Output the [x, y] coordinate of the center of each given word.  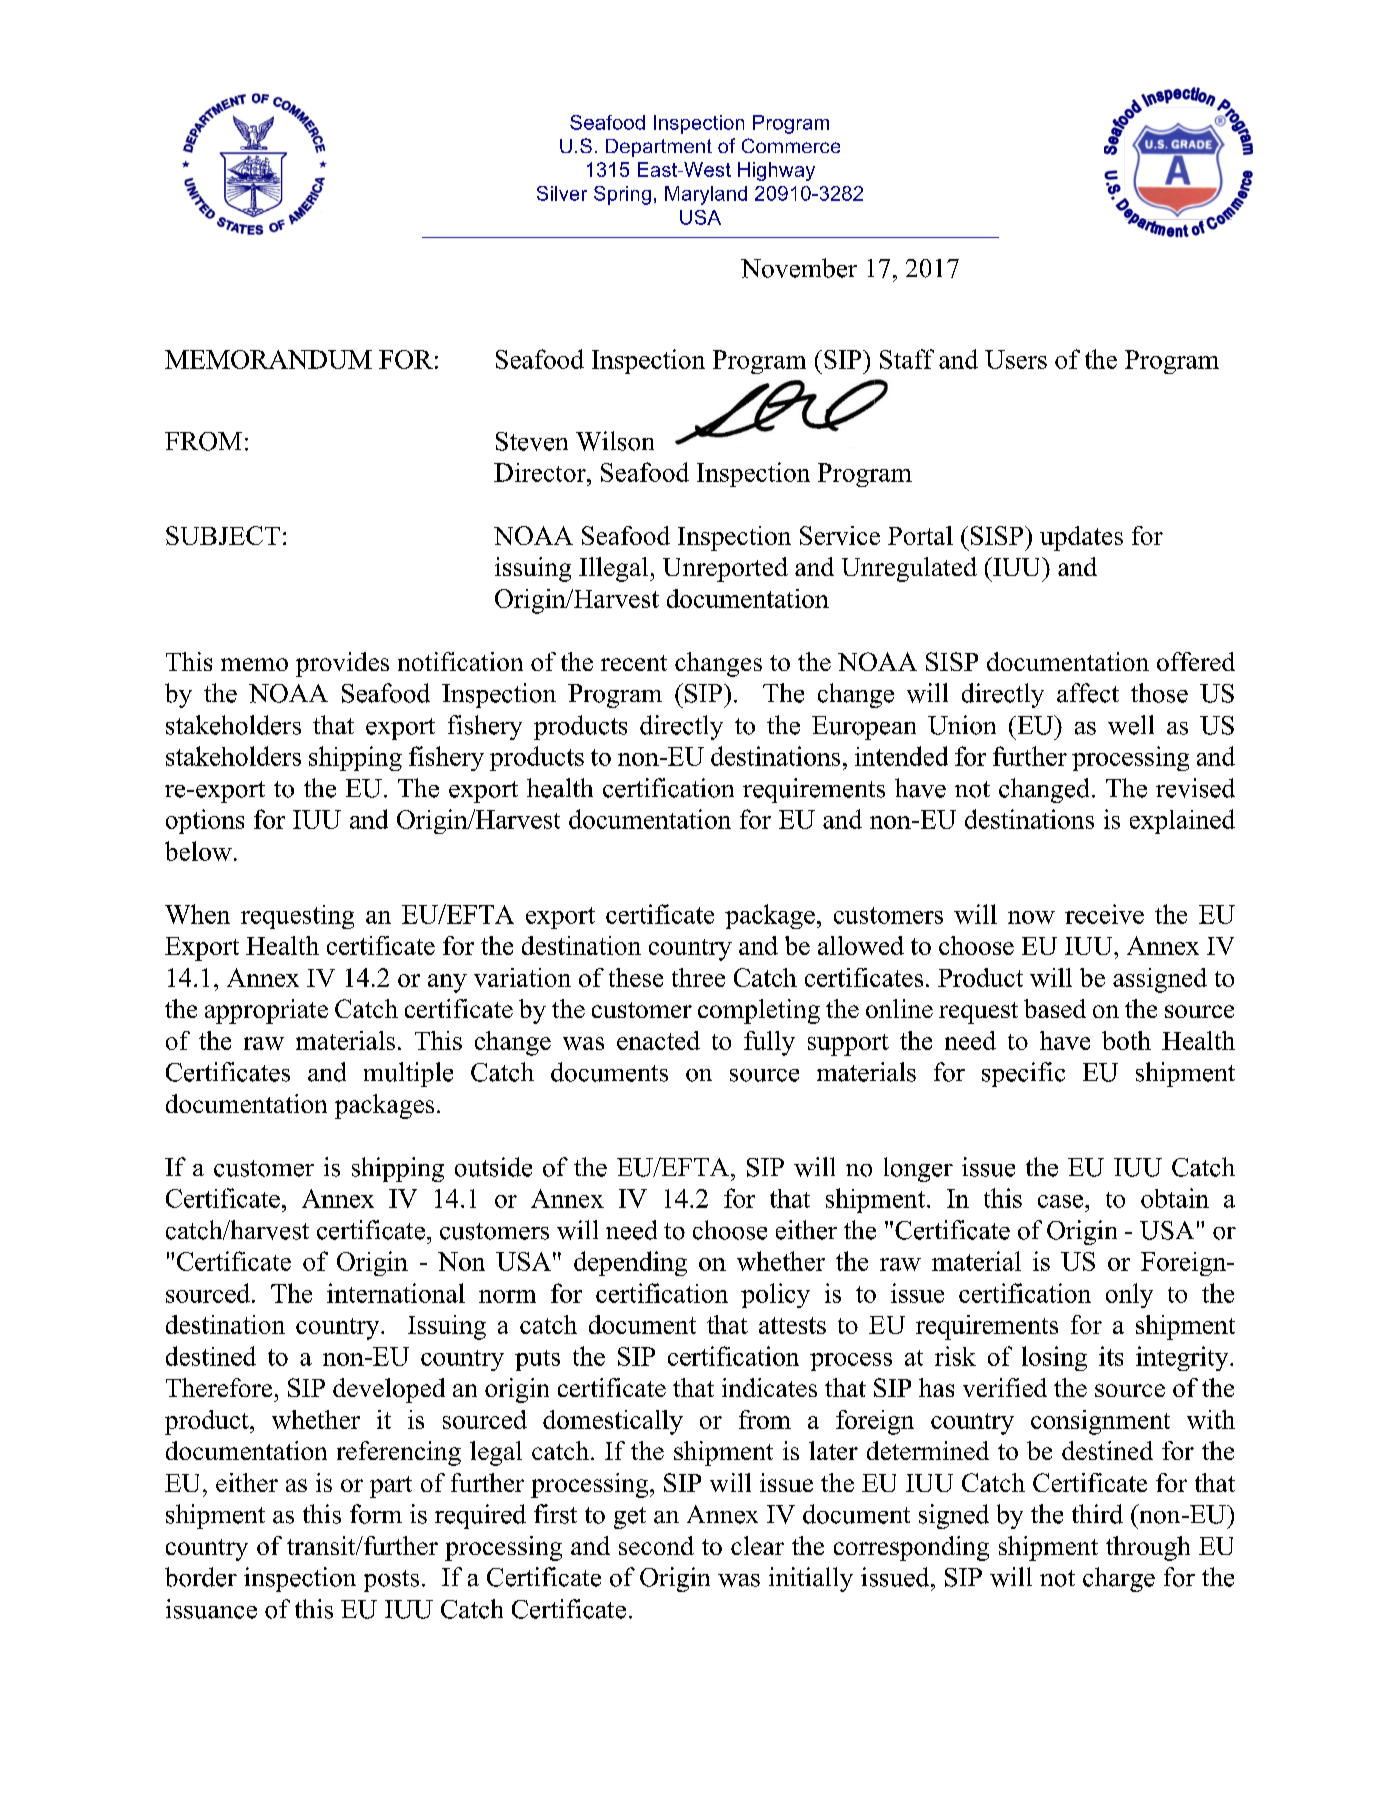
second [656, 1545]
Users [1016, 359]
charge [1119, 1579]
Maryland [706, 195]
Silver [562, 193]
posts [391, 1581]
